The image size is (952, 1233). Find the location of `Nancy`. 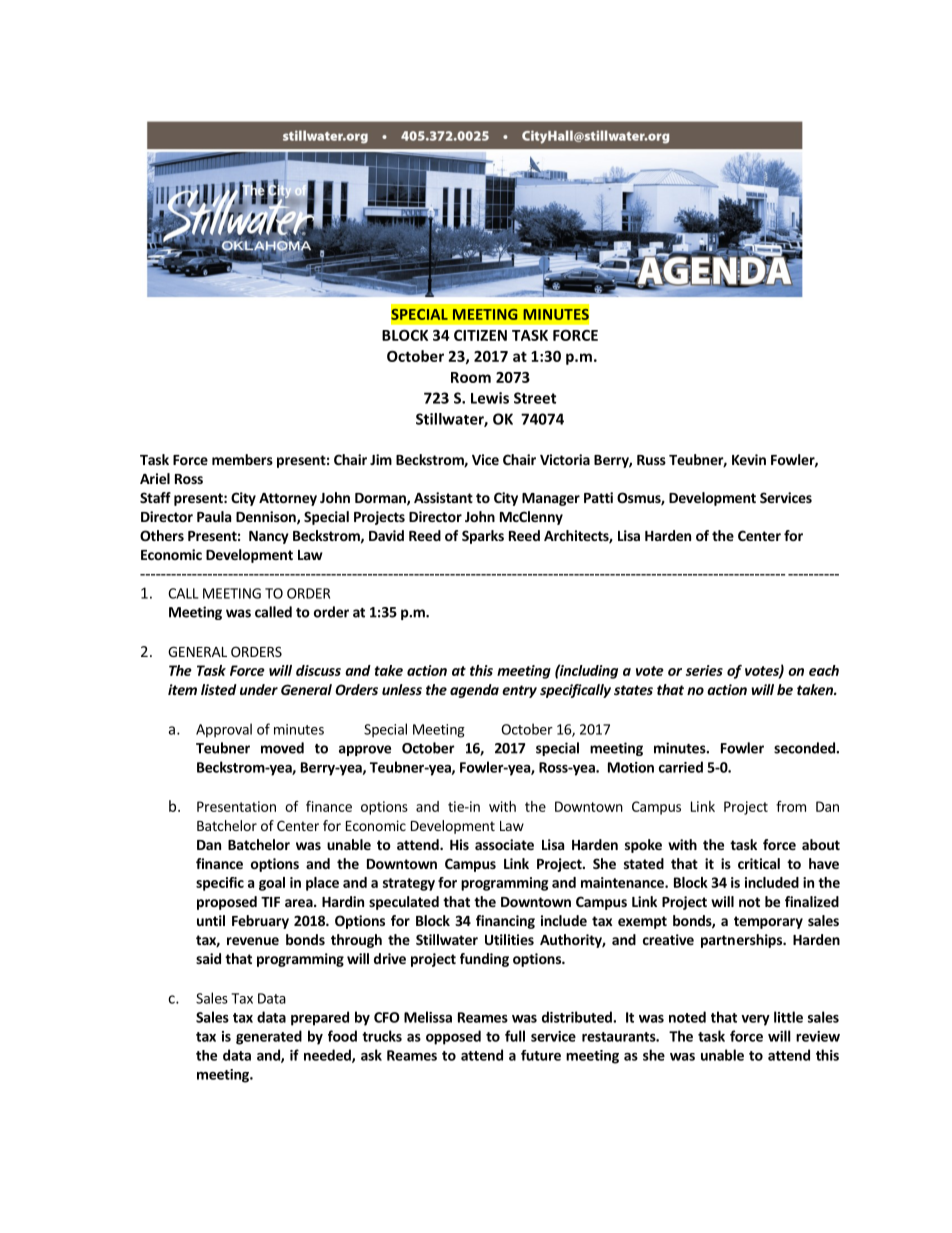

Nancy is located at coordinates (269, 537).
